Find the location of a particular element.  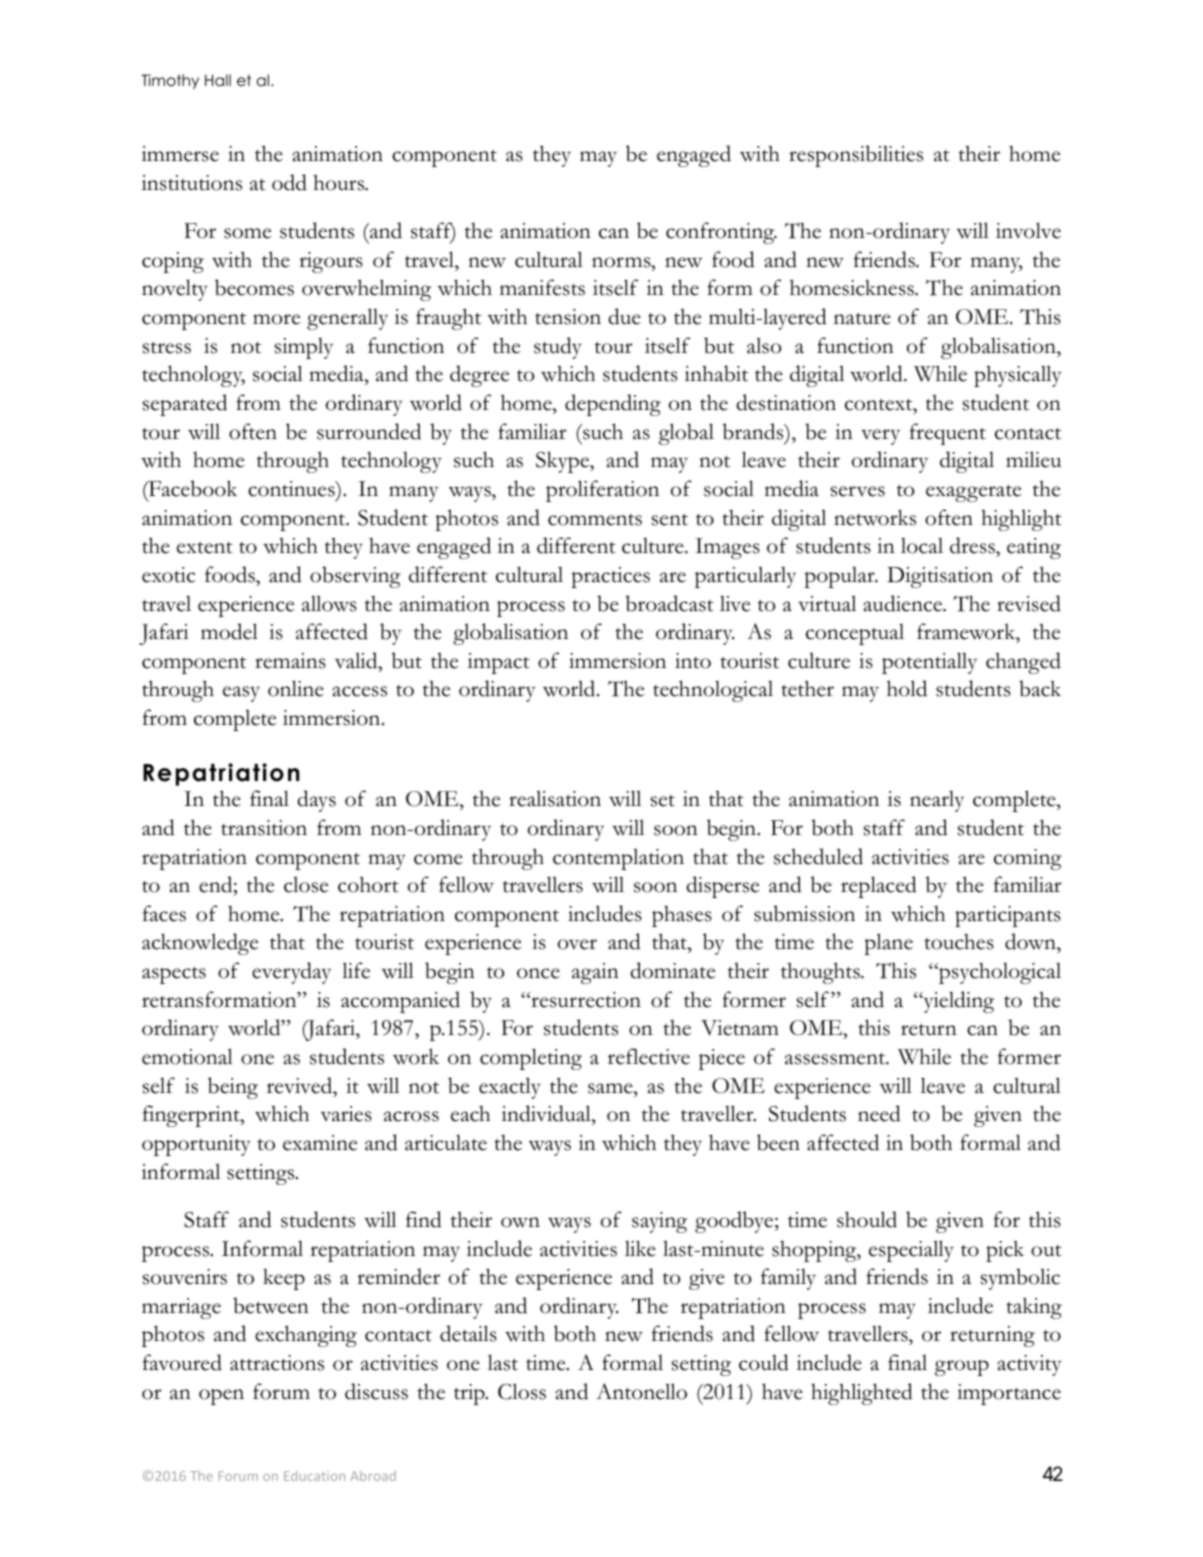

days is located at coordinates (316, 801).
